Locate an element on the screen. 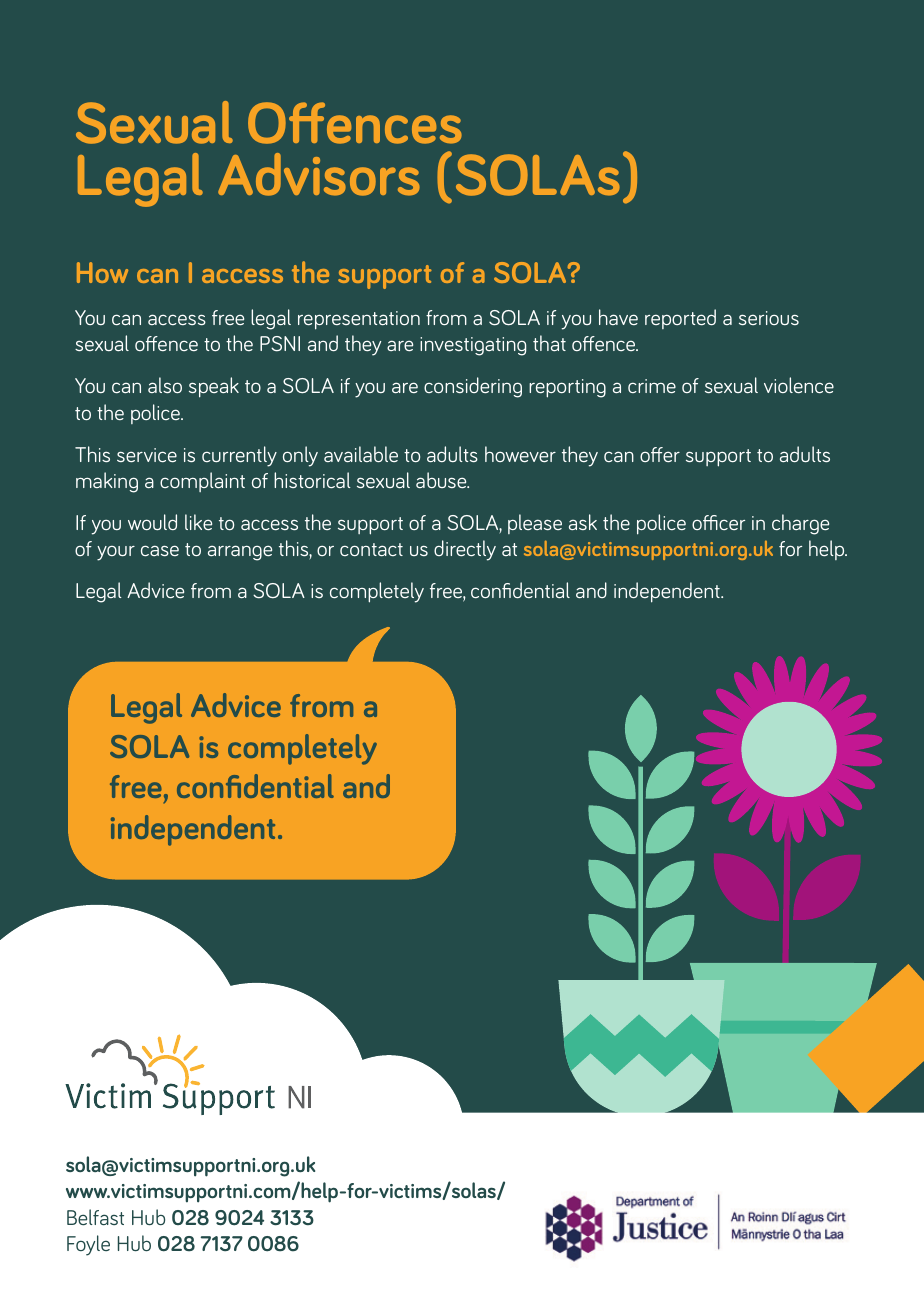  like is located at coordinates (198, 522).
